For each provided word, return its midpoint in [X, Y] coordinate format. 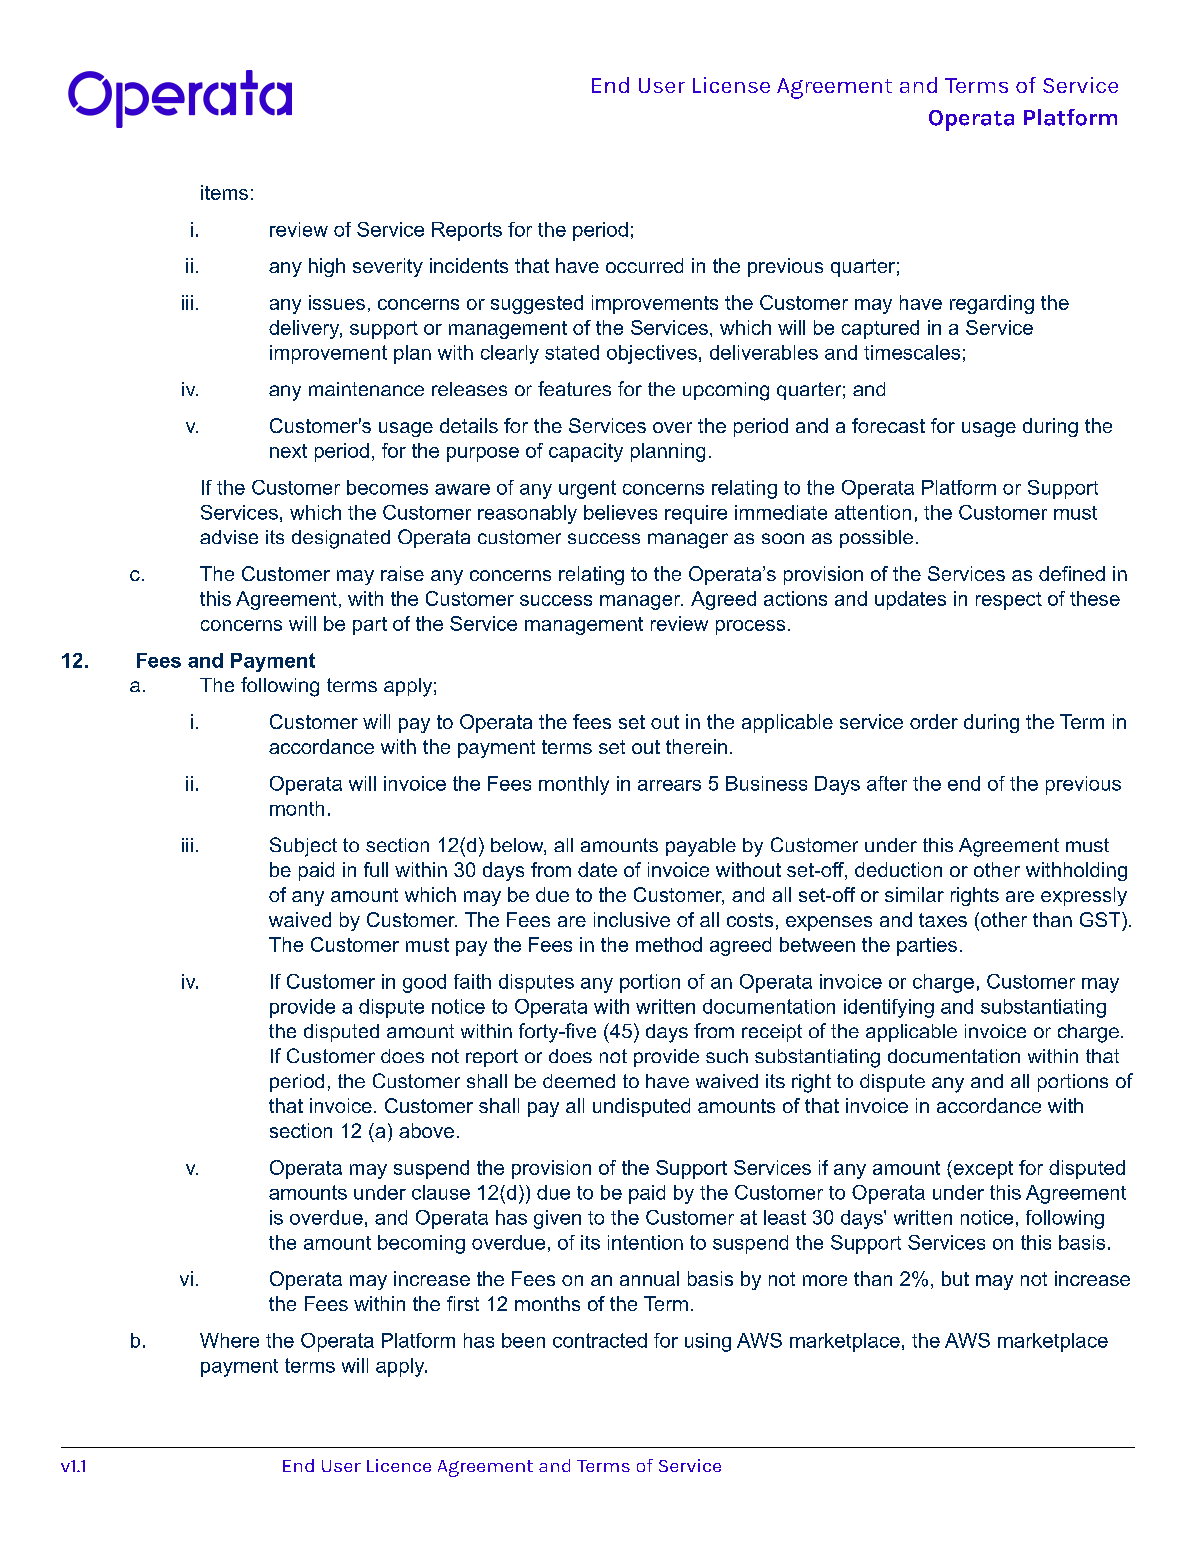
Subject [303, 847]
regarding [992, 304]
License [731, 85]
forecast [888, 425]
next [288, 451]
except [982, 1169]
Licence [399, 1465]
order [934, 721]
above [426, 1130]
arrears [669, 785]
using [708, 1342]
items [224, 192]
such [727, 1056]
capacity [586, 452]
